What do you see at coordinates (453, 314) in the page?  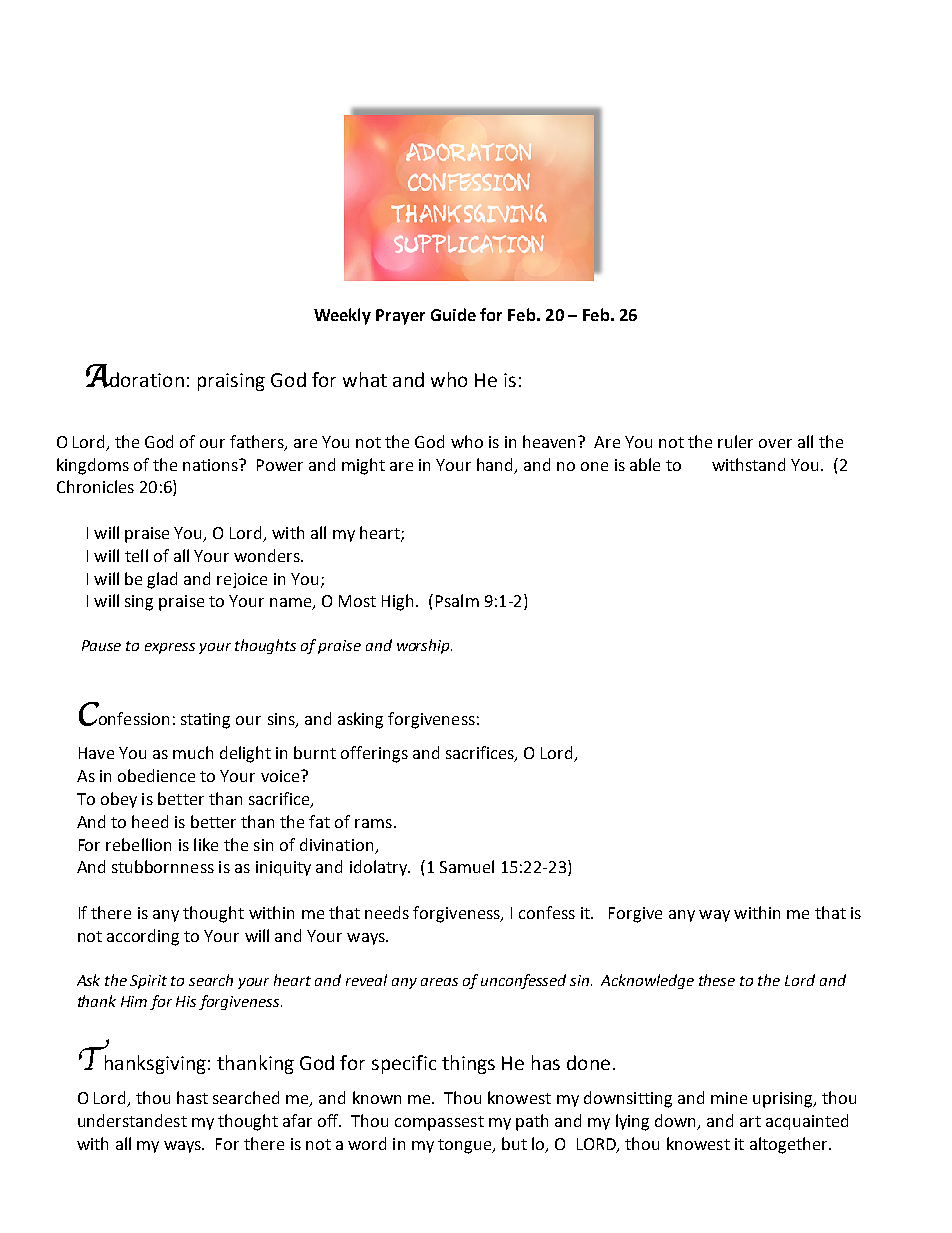 I see `Guide` at bounding box center [453, 314].
